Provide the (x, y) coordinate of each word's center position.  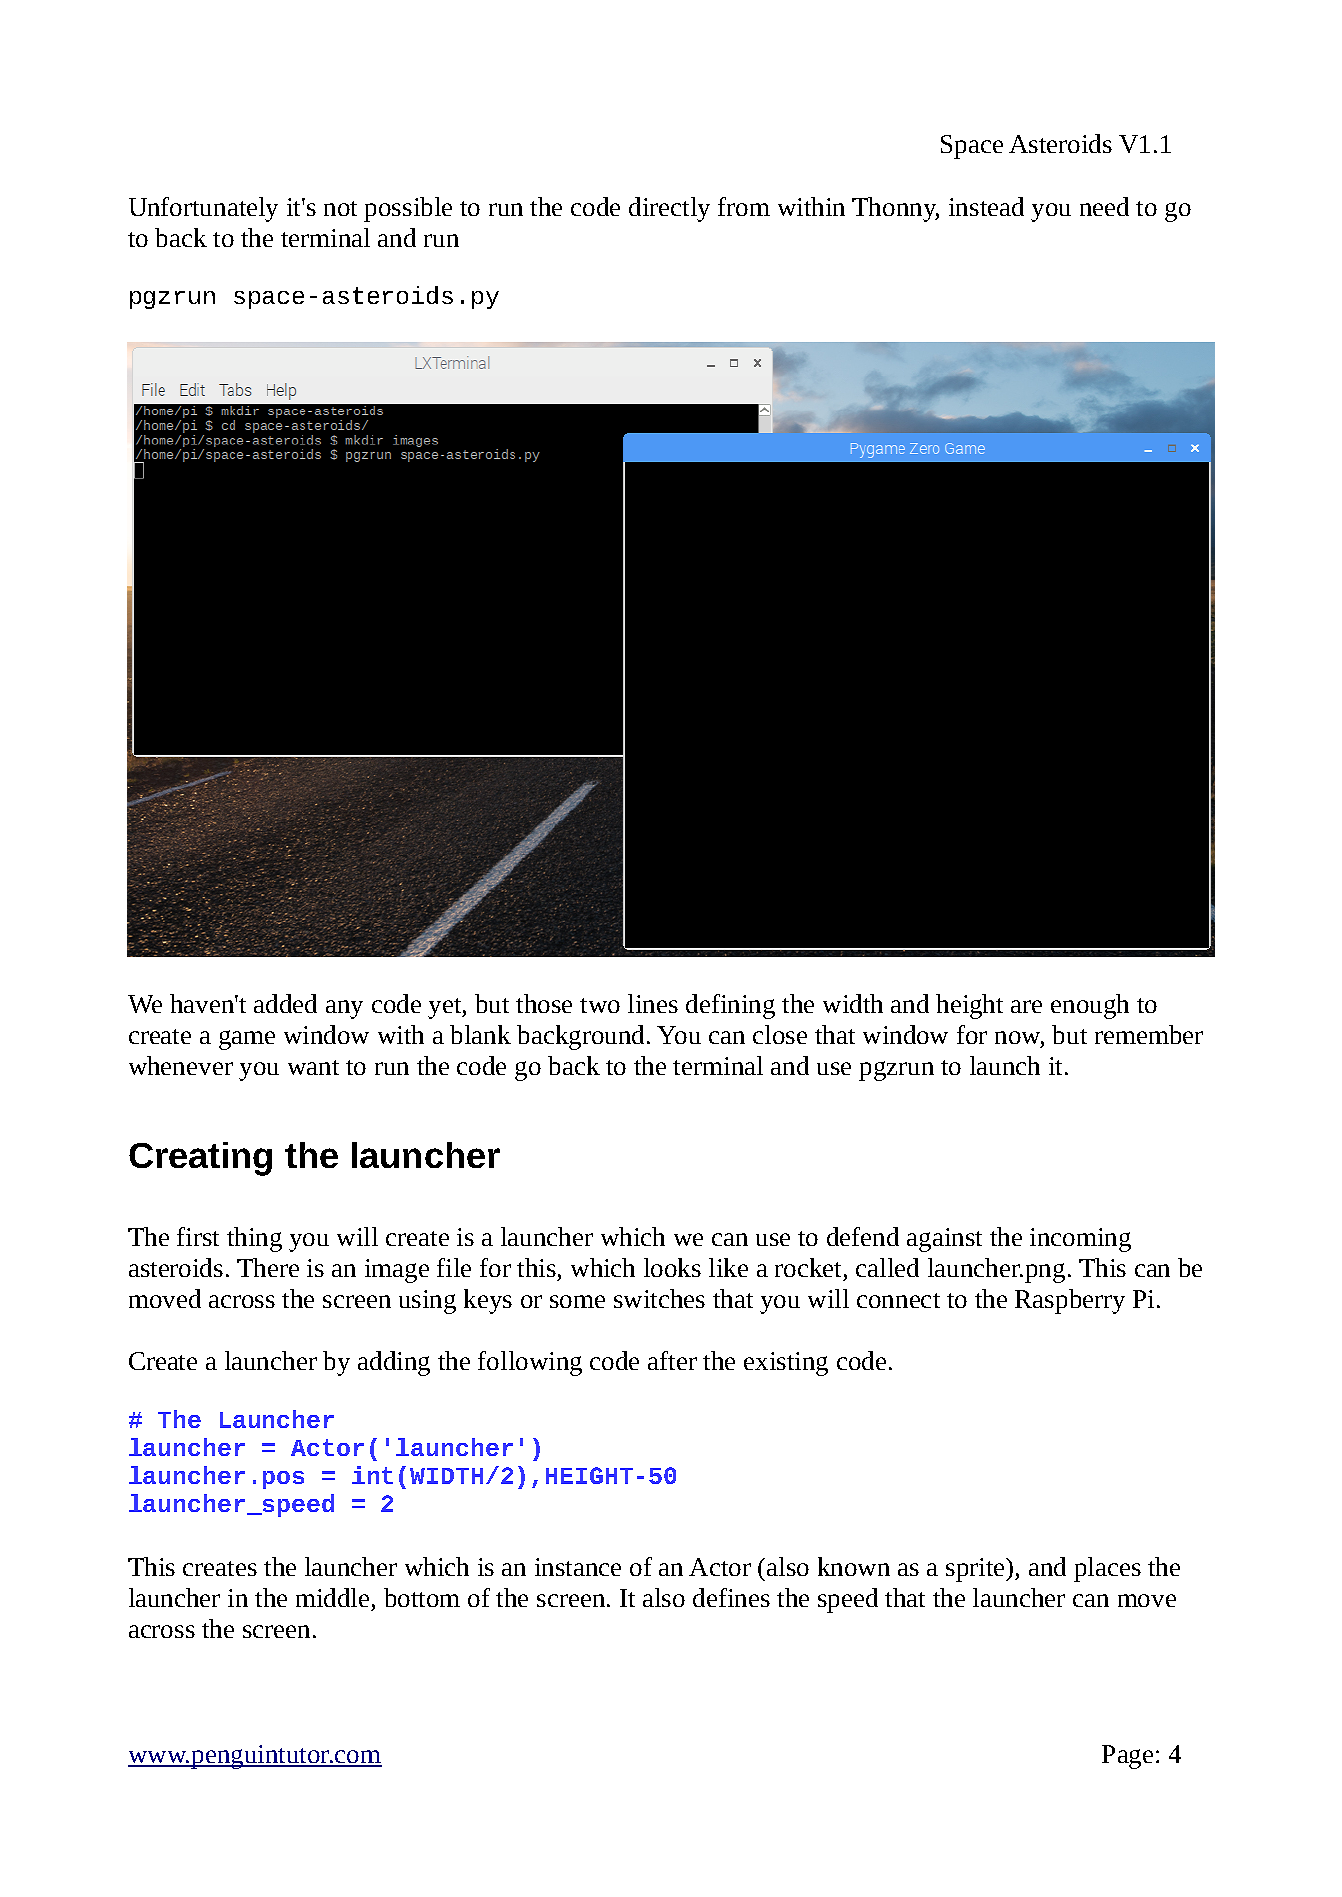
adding (394, 1363)
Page (1127, 1757)
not (340, 208)
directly (669, 209)
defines (731, 1597)
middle (332, 1597)
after (672, 1360)
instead (986, 206)
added (285, 1003)
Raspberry (1070, 1301)
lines (653, 1003)
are (1026, 1006)
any (344, 1009)
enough (1090, 1006)
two (600, 1005)
